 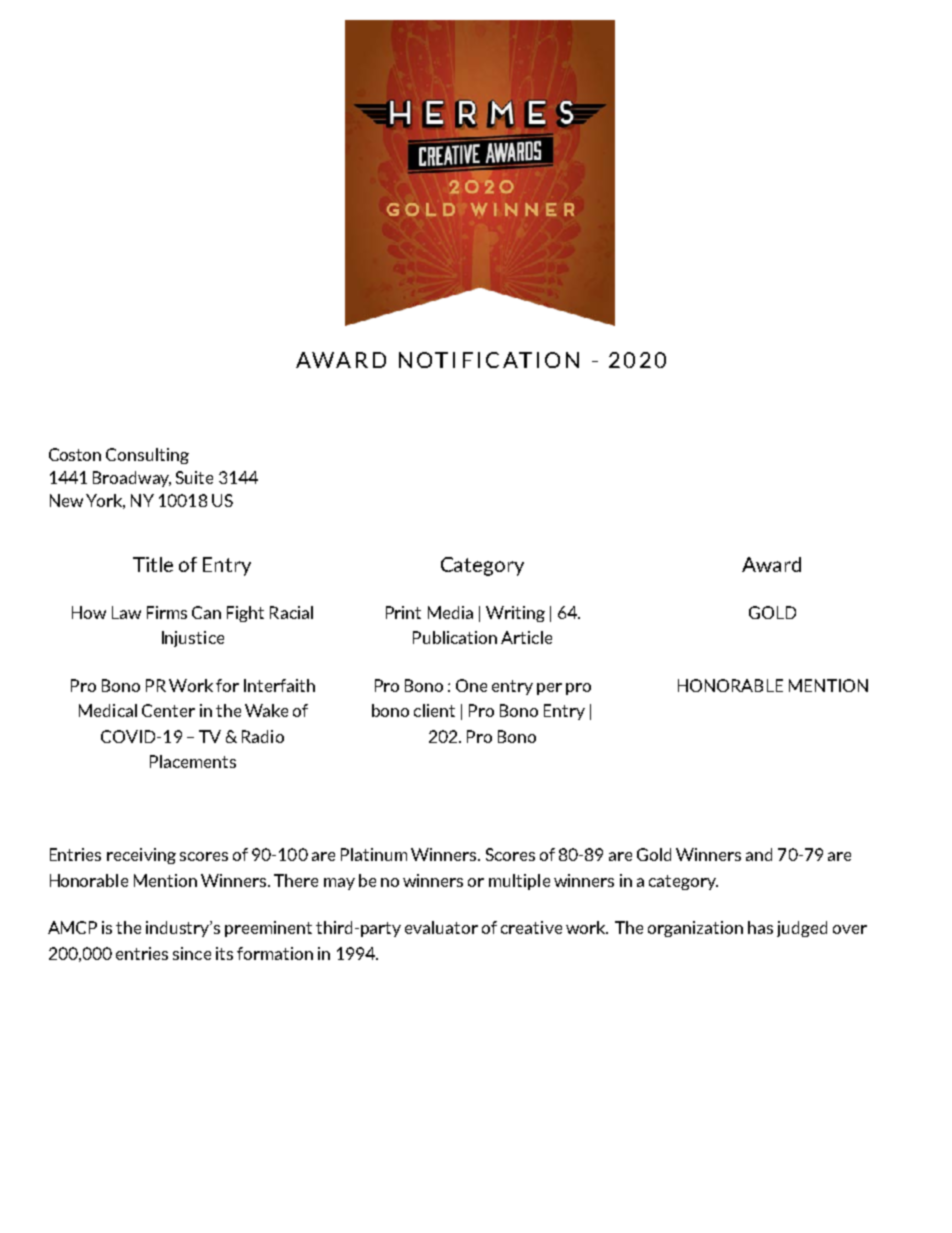 What do you see at coordinates (194, 477) in the document?
I see `Suite` at bounding box center [194, 477].
